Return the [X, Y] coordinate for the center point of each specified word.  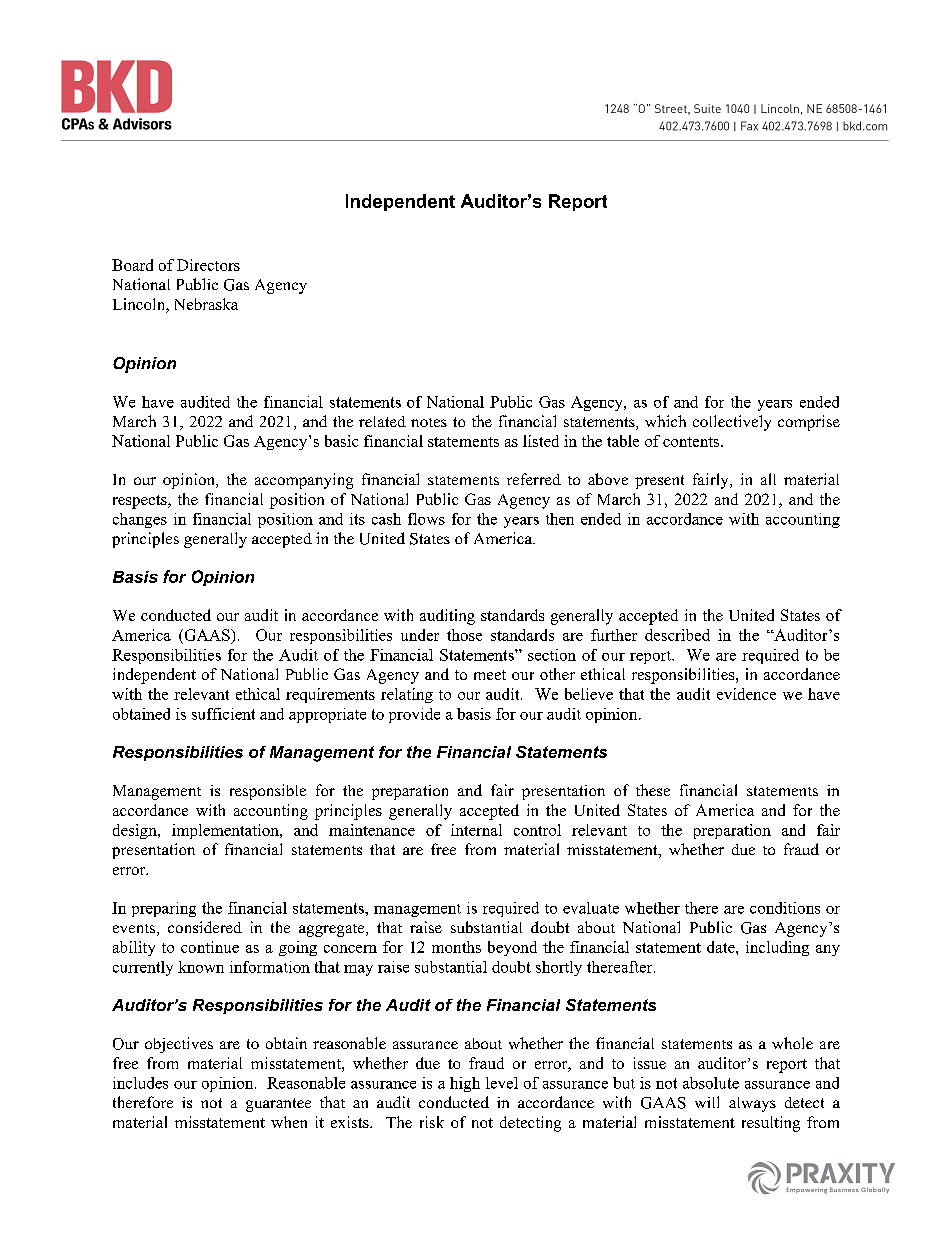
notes [429, 422]
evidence [746, 694]
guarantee [278, 1105]
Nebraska [206, 304]
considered [205, 927]
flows [426, 519]
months [456, 947]
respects [141, 502]
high [465, 1084]
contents [692, 442]
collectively [732, 423]
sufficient [223, 714]
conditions [785, 908]
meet [490, 675]
